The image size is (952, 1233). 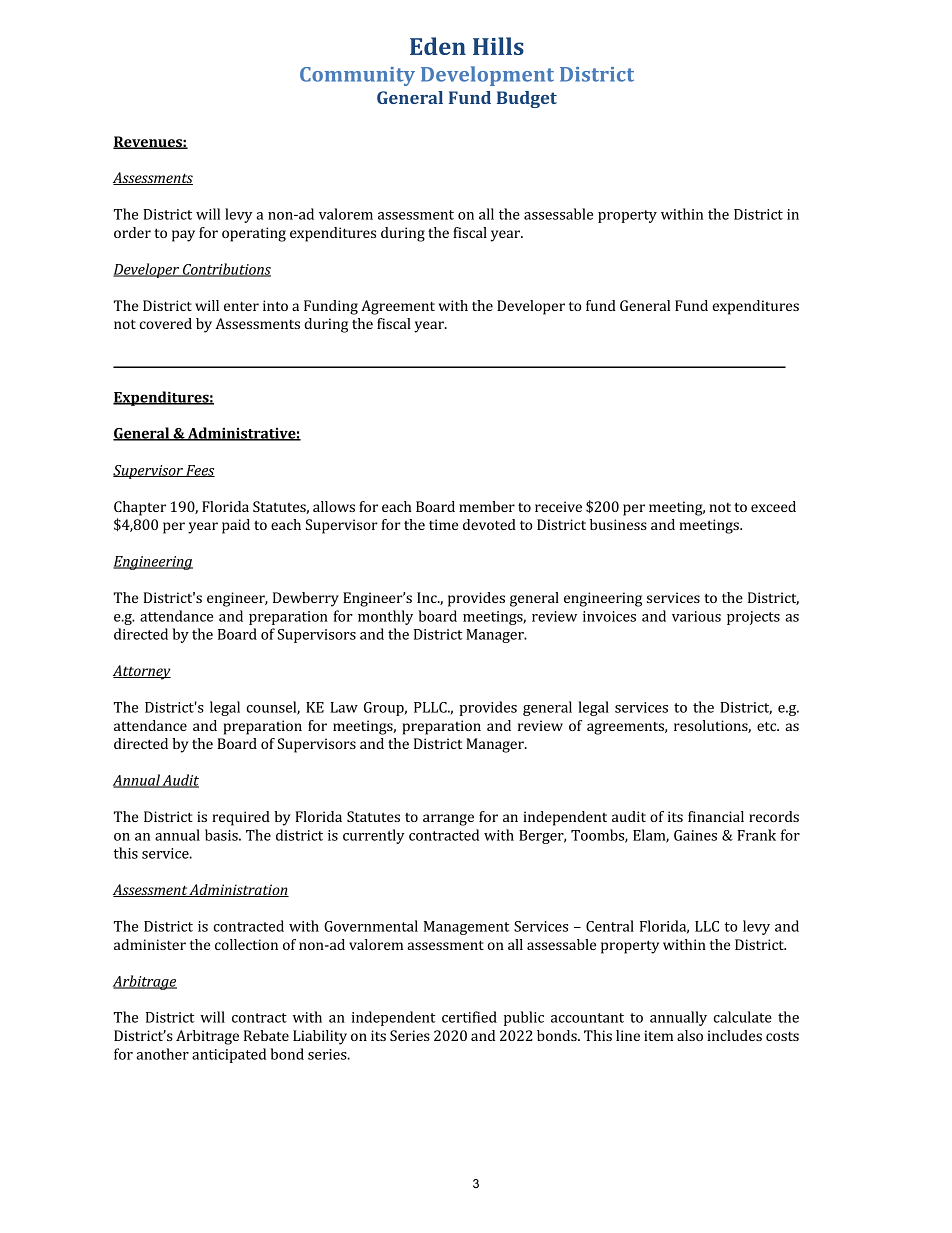 What do you see at coordinates (487, 76) in the image?
I see `Development` at bounding box center [487, 76].
